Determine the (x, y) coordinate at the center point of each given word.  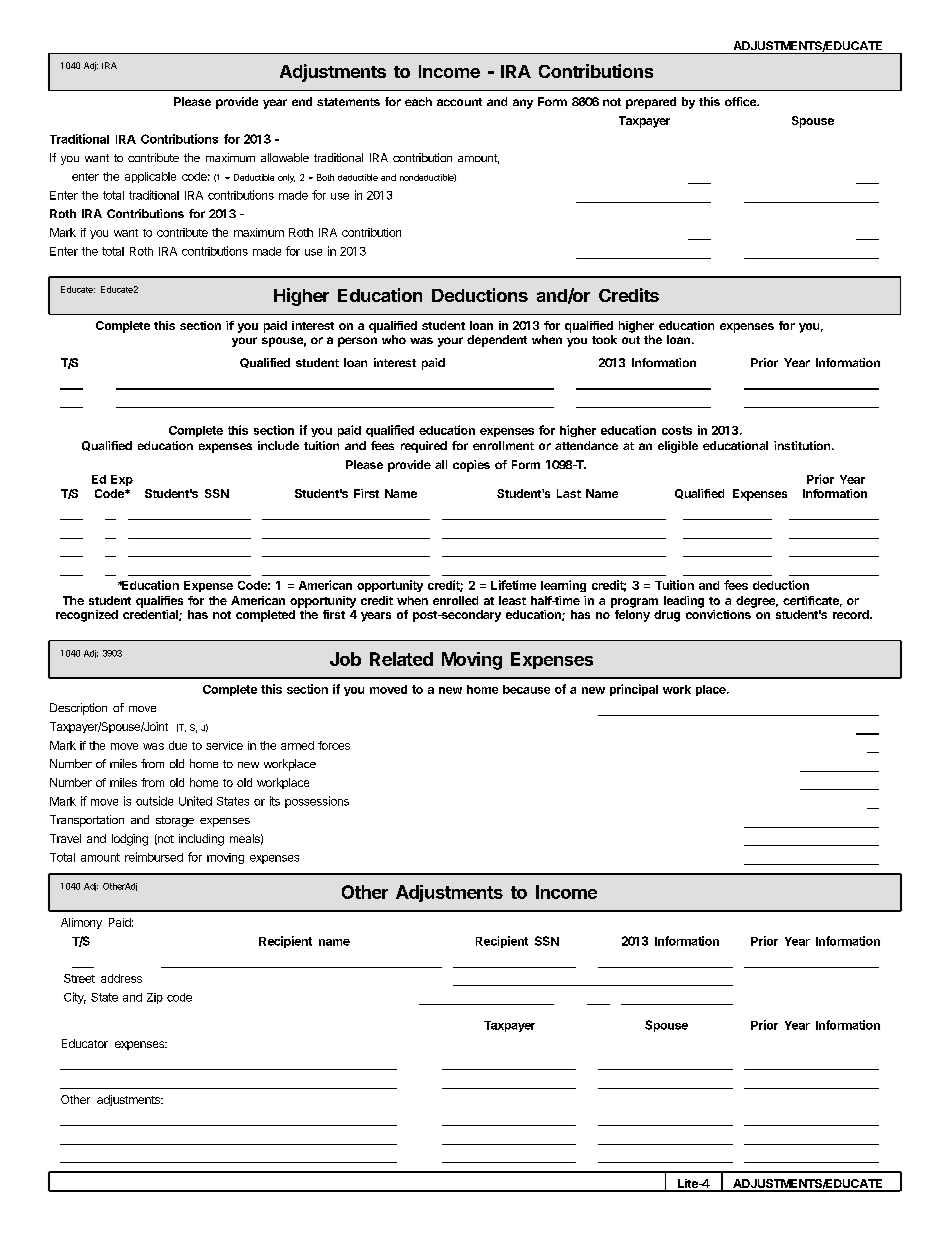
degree (757, 602)
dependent (497, 341)
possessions (317, 802)
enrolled (455, 600)
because (526, 689)
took (604, 339)
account (459, 102)
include (278, 445)
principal (634, 690)
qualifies (159, 602)
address (121, 978)
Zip (155, 998)
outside (154, 801)
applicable (150, 177)
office (741, 101)
